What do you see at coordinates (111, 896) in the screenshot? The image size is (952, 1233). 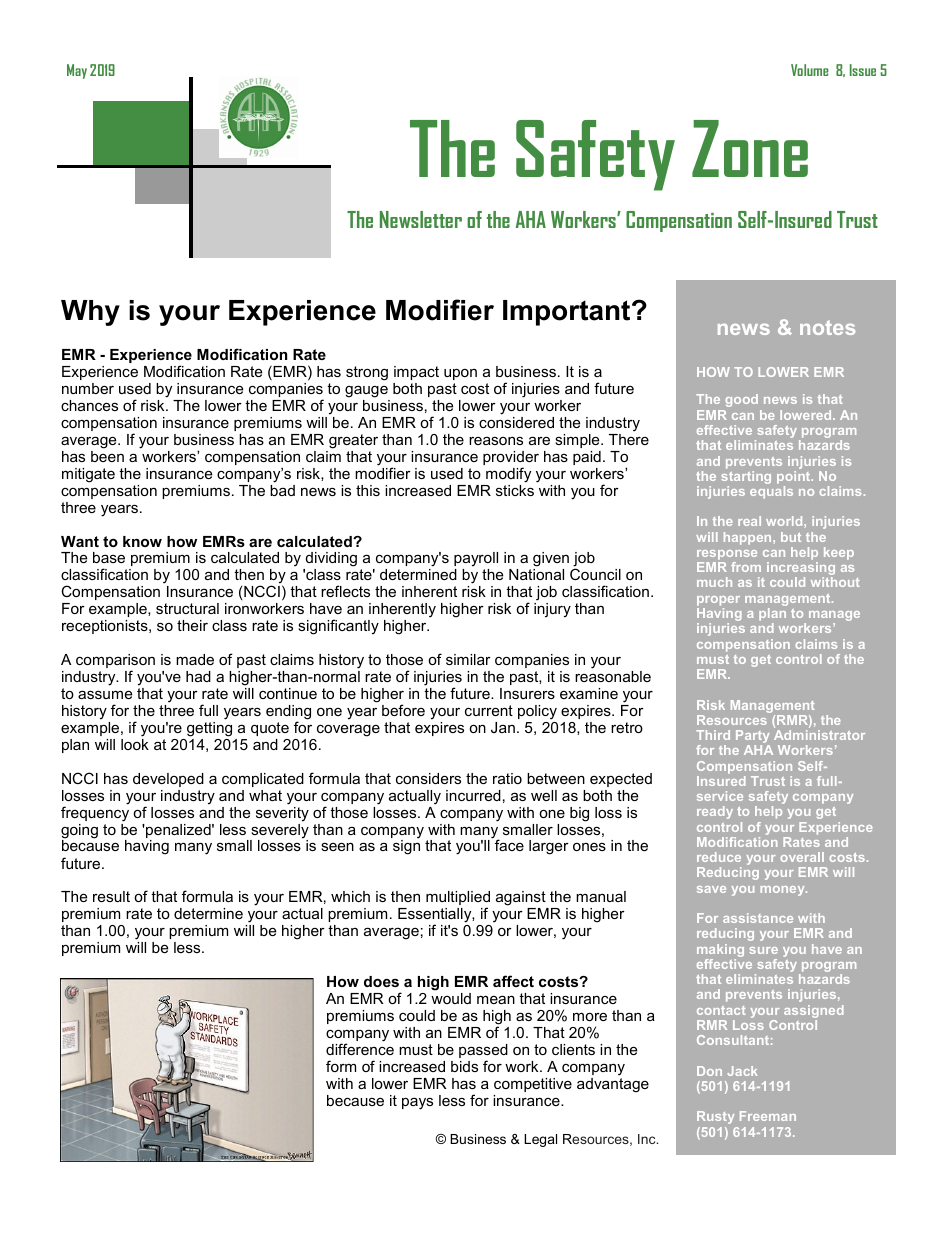 I see `result` at bounding box center [111, 896].
